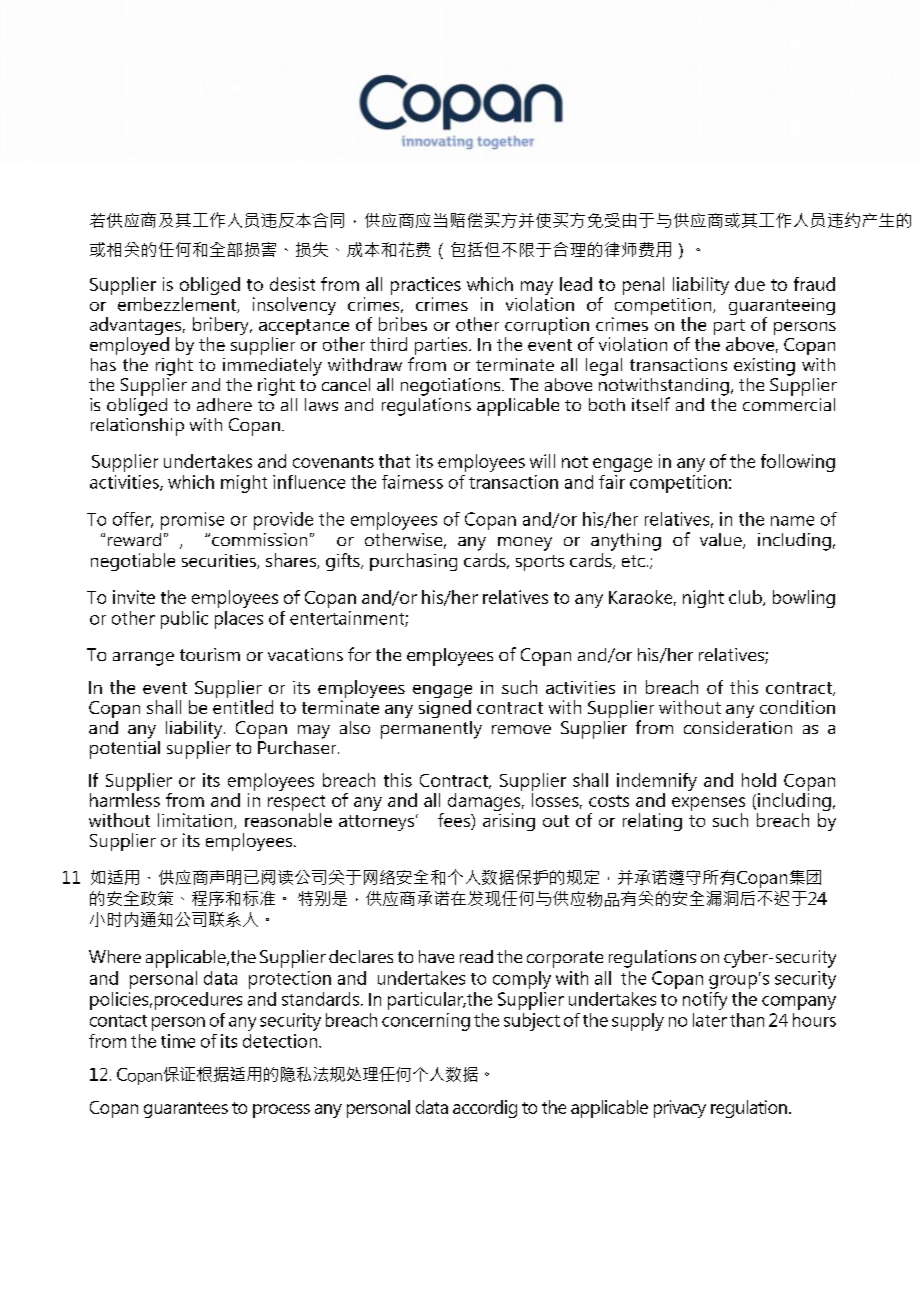 This image has width=924, height=1309. What do you see at coordinates (426, 287) in the image?
I see `practices` at bounding box center [426, 287].
